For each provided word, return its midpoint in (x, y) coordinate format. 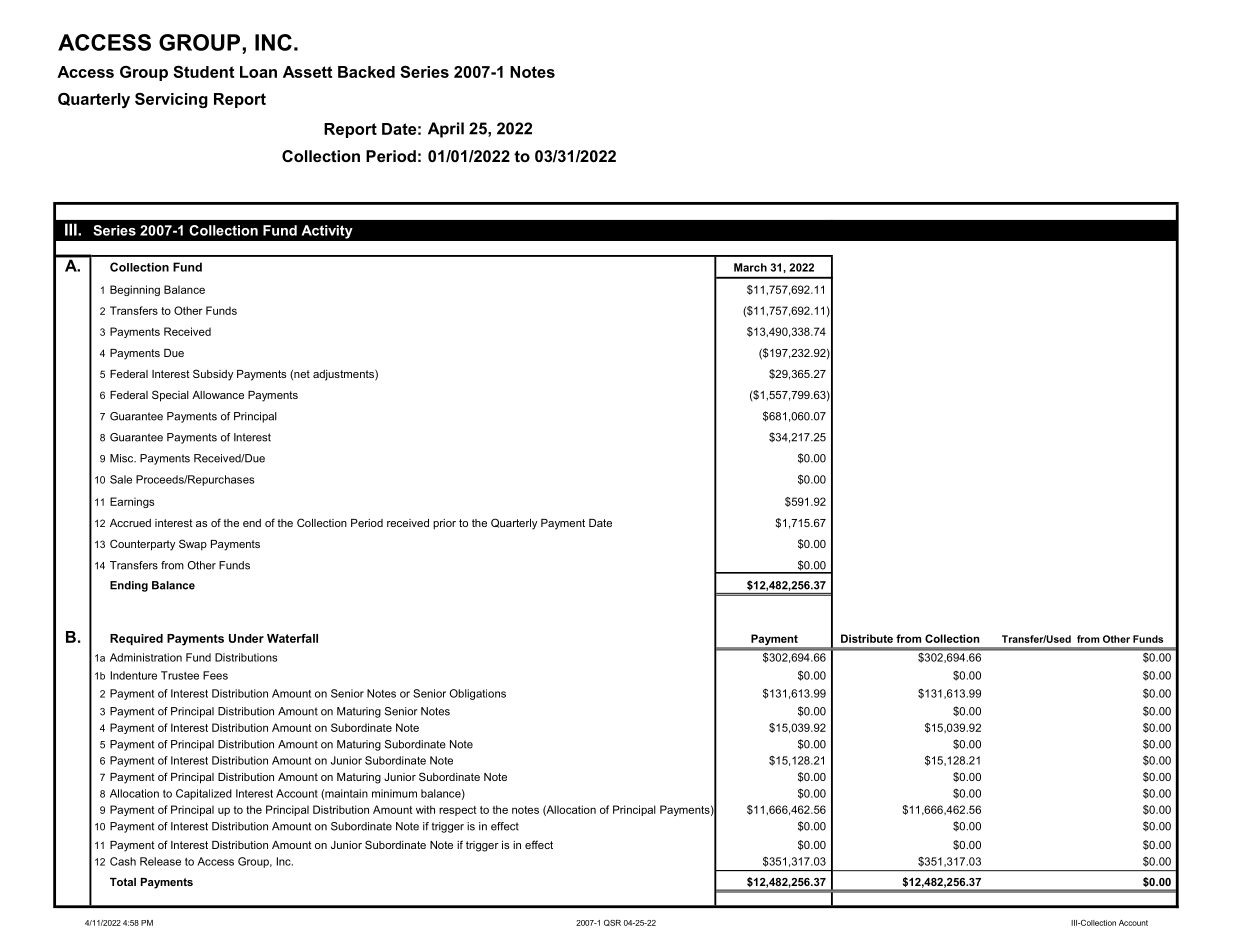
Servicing (171, 100)
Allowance (218, 395)
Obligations (478, 694)
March (750, 267)
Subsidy (213, 375)
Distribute (867, 638)
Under (246, 638)
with (425, 809)
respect (458, 811)
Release (160, 861)
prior (444, 524)
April (446, 130)
